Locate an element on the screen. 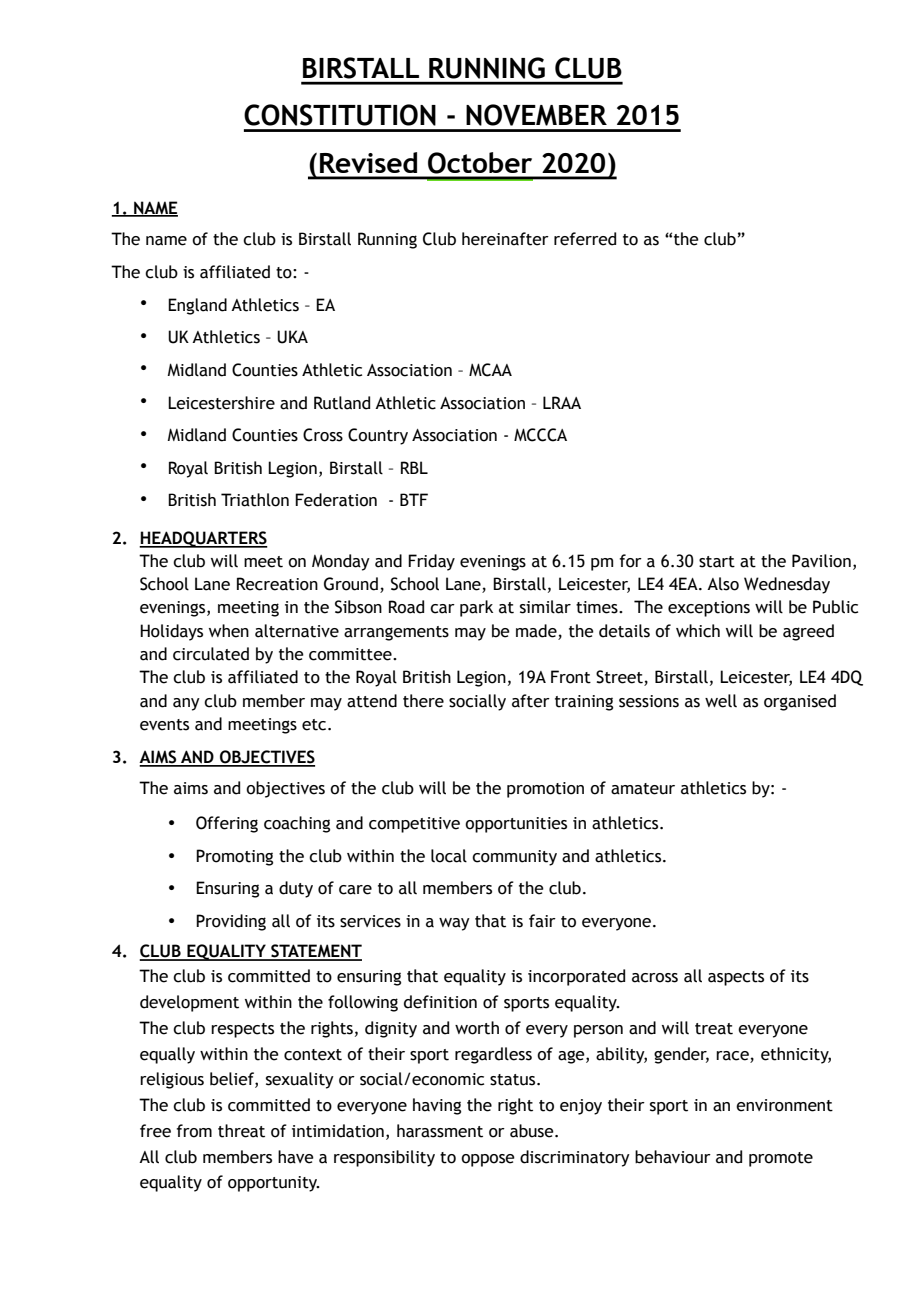  referred is located at coordinates (585, 239).
